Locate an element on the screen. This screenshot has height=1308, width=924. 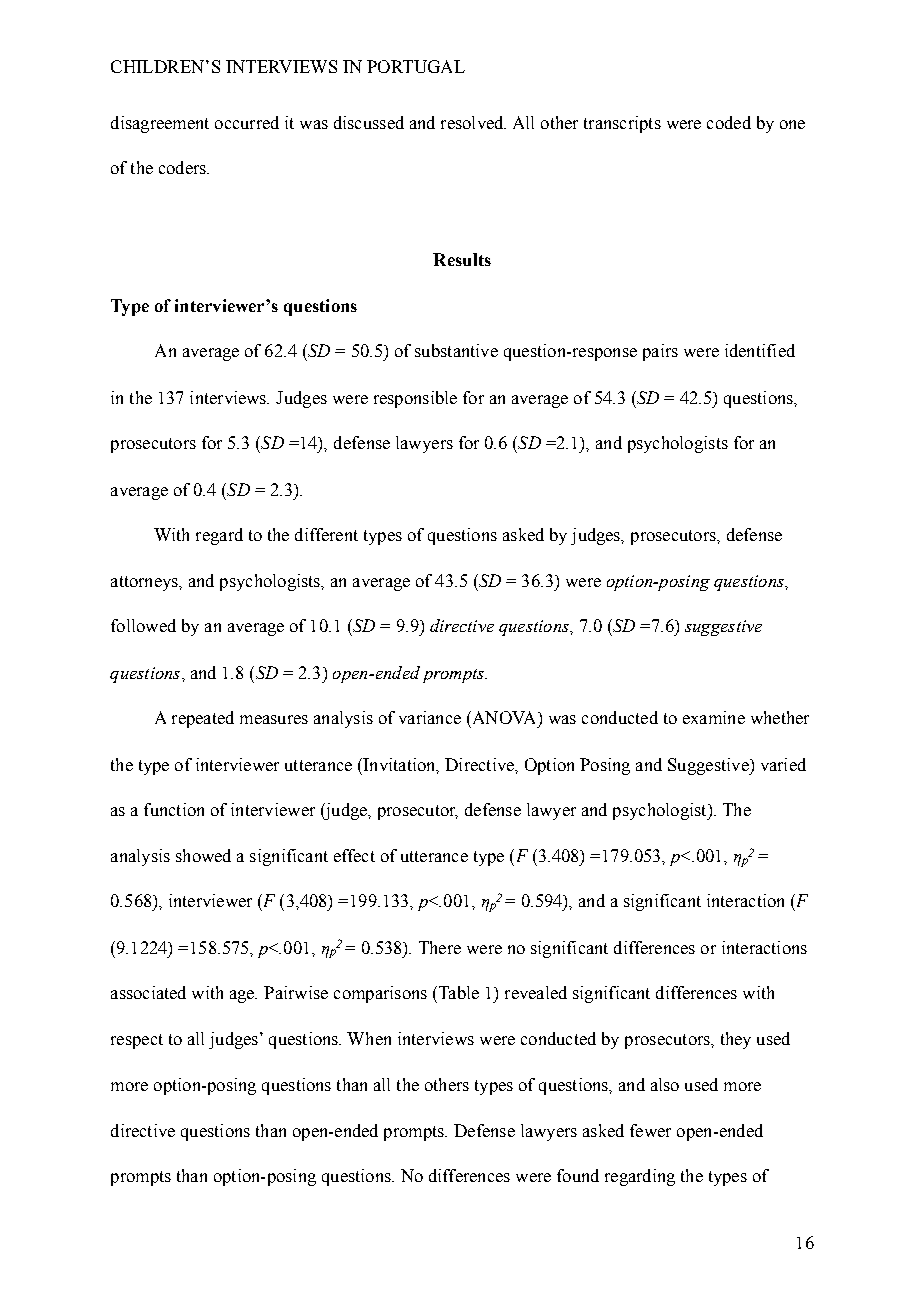
identified is located at coordinates (760, 350).
